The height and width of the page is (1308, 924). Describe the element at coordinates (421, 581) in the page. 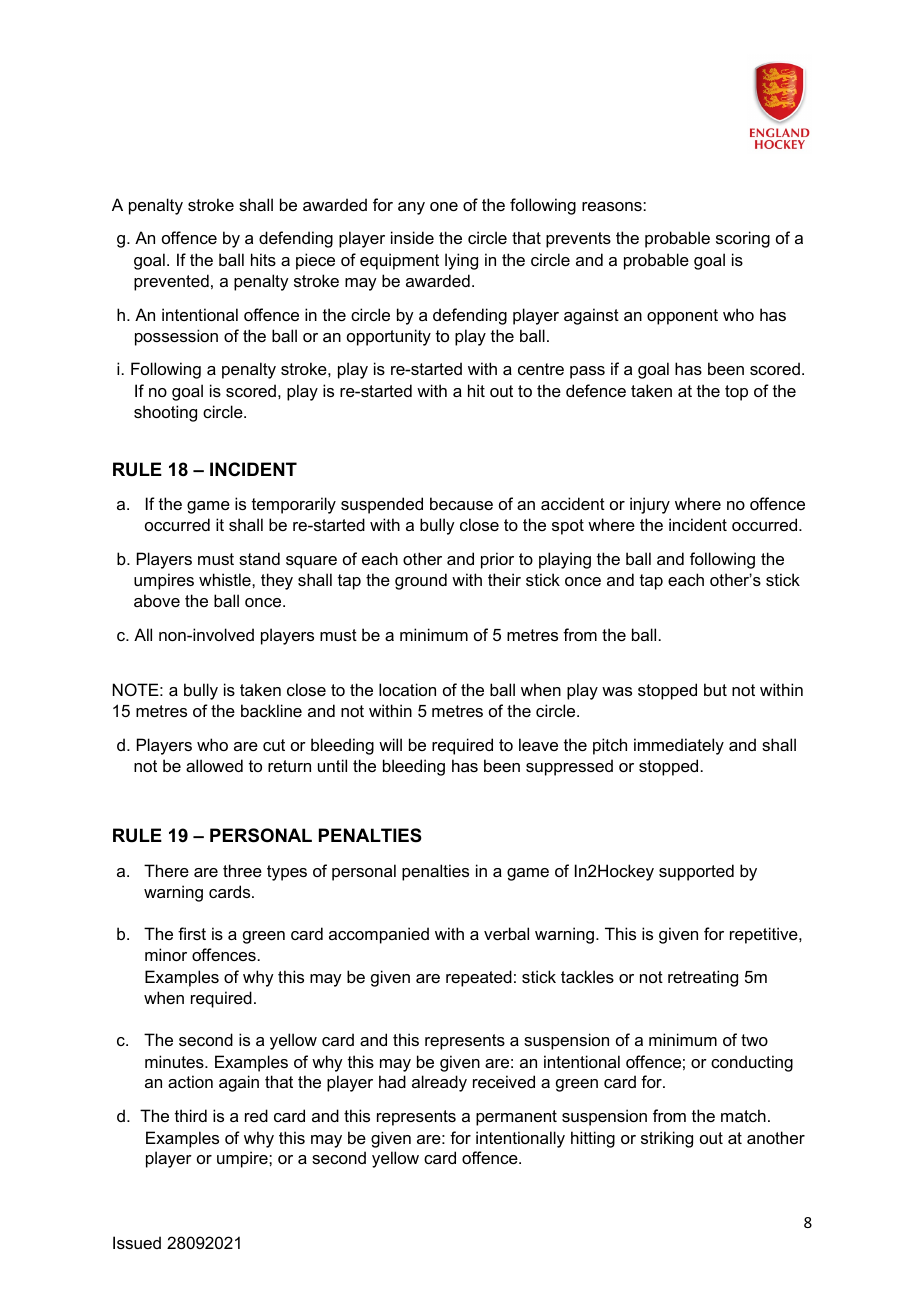

I see `ground` at that location.
